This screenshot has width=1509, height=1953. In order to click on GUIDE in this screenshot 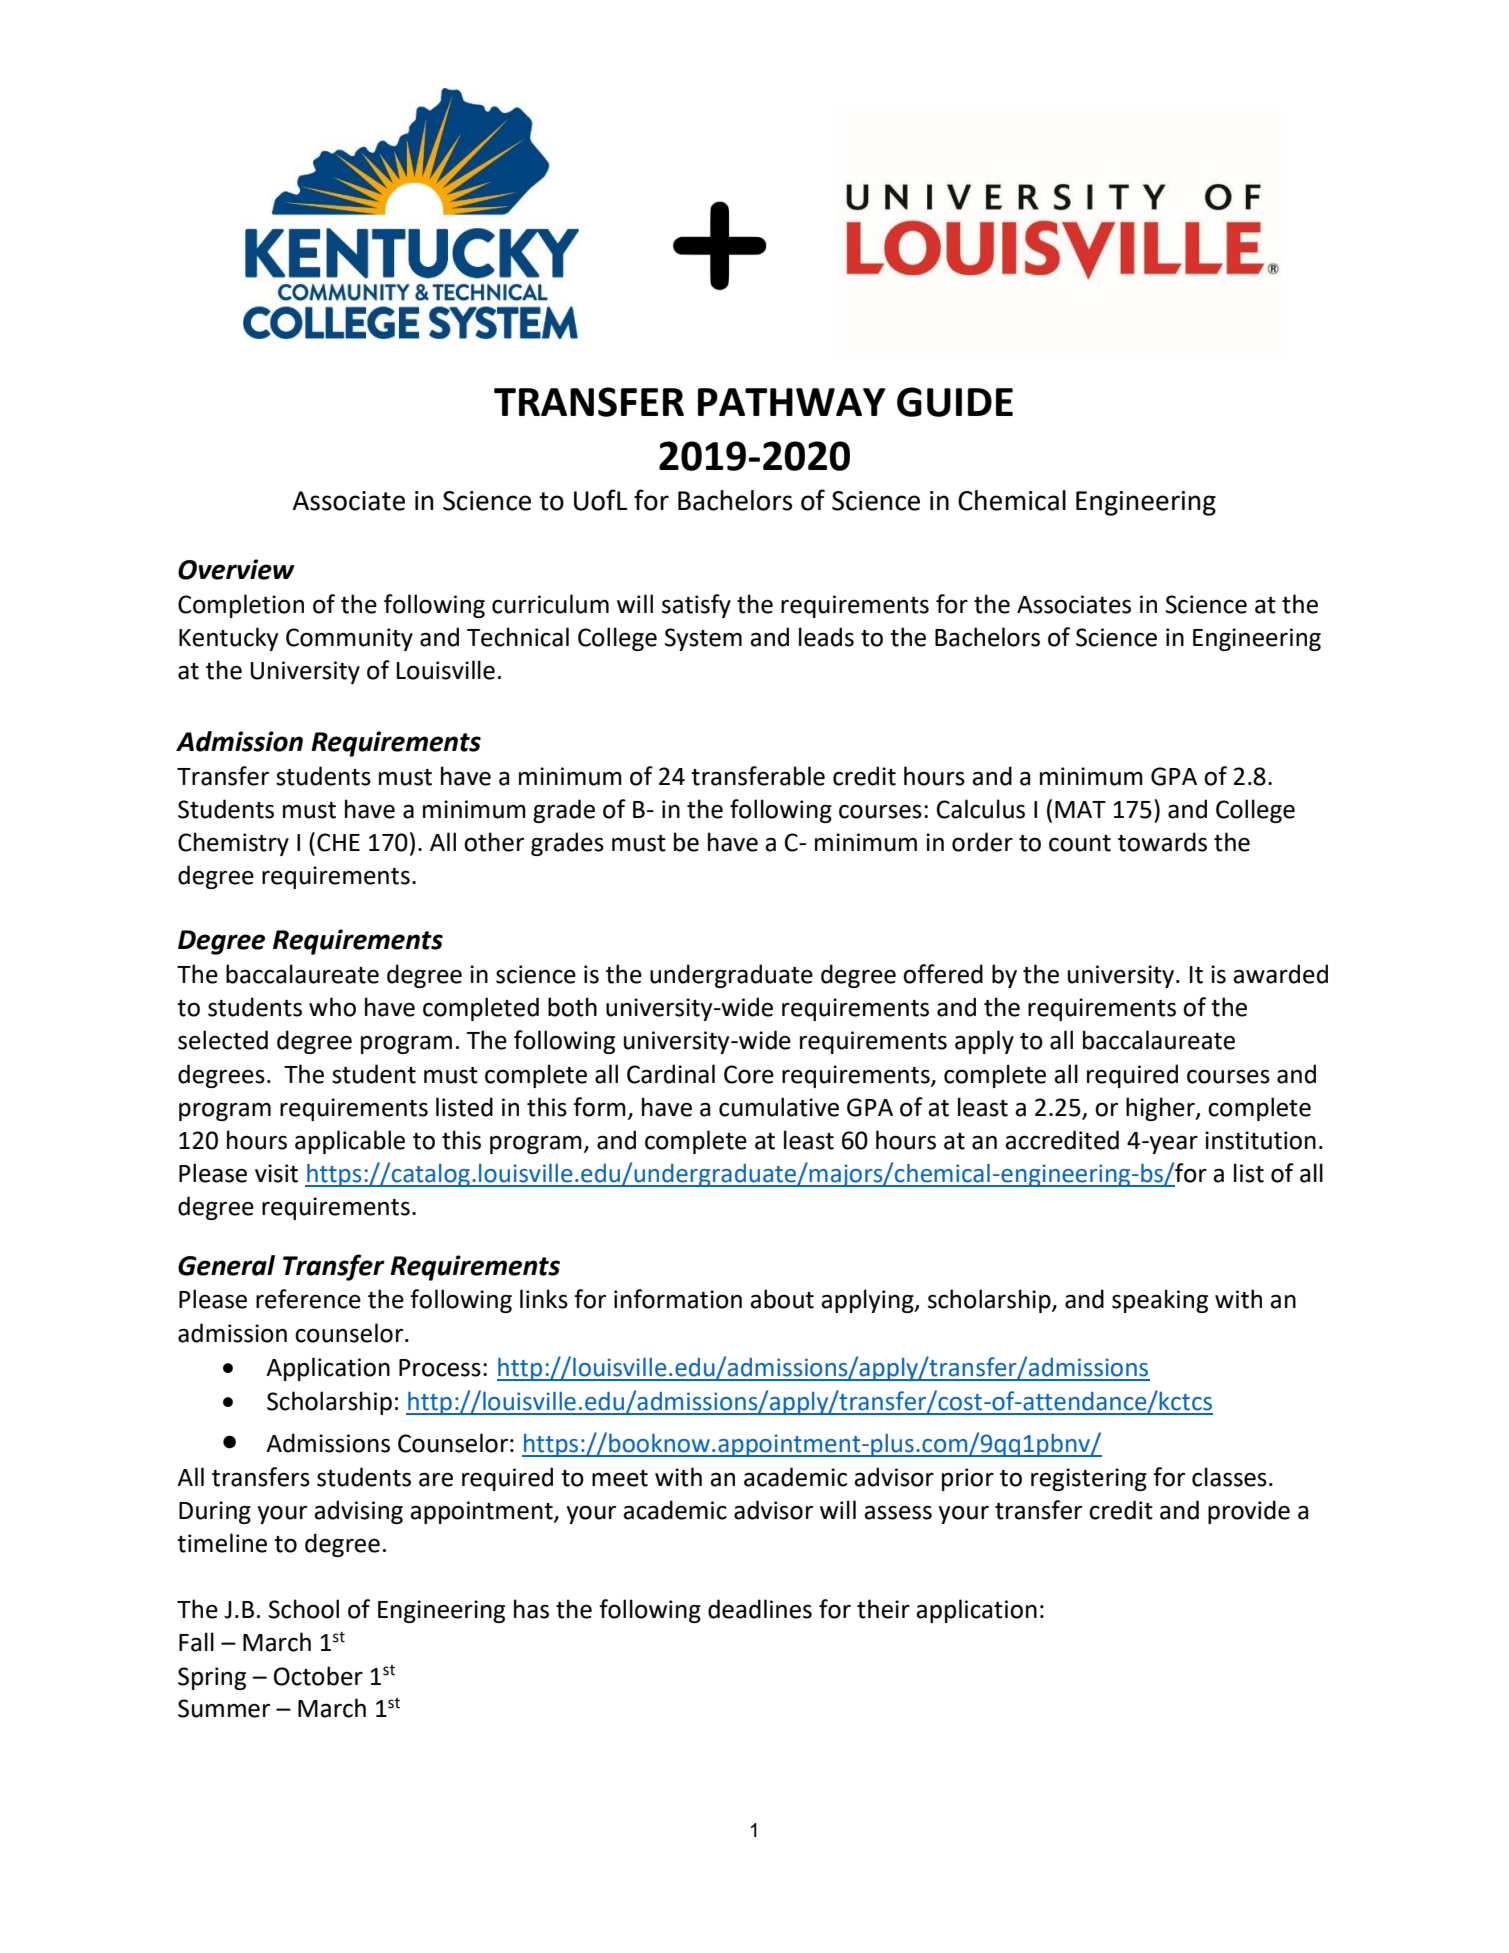, I will do `click(955, 402)`.
